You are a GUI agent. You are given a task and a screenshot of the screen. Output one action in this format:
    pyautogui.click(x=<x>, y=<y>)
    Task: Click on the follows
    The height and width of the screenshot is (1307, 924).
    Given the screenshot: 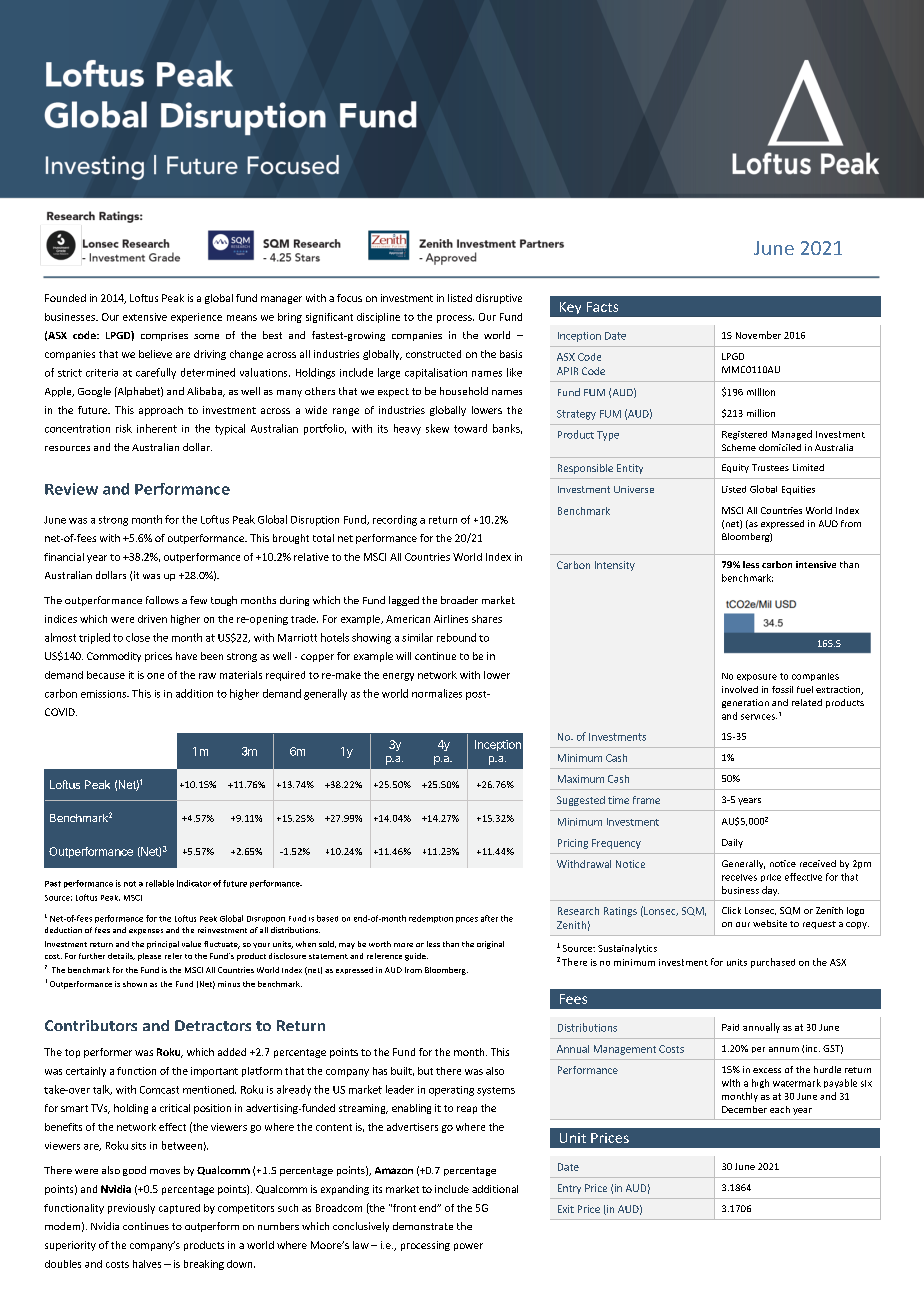 What is the action you would take?
    pyautogui.click(x=162, y=600)
